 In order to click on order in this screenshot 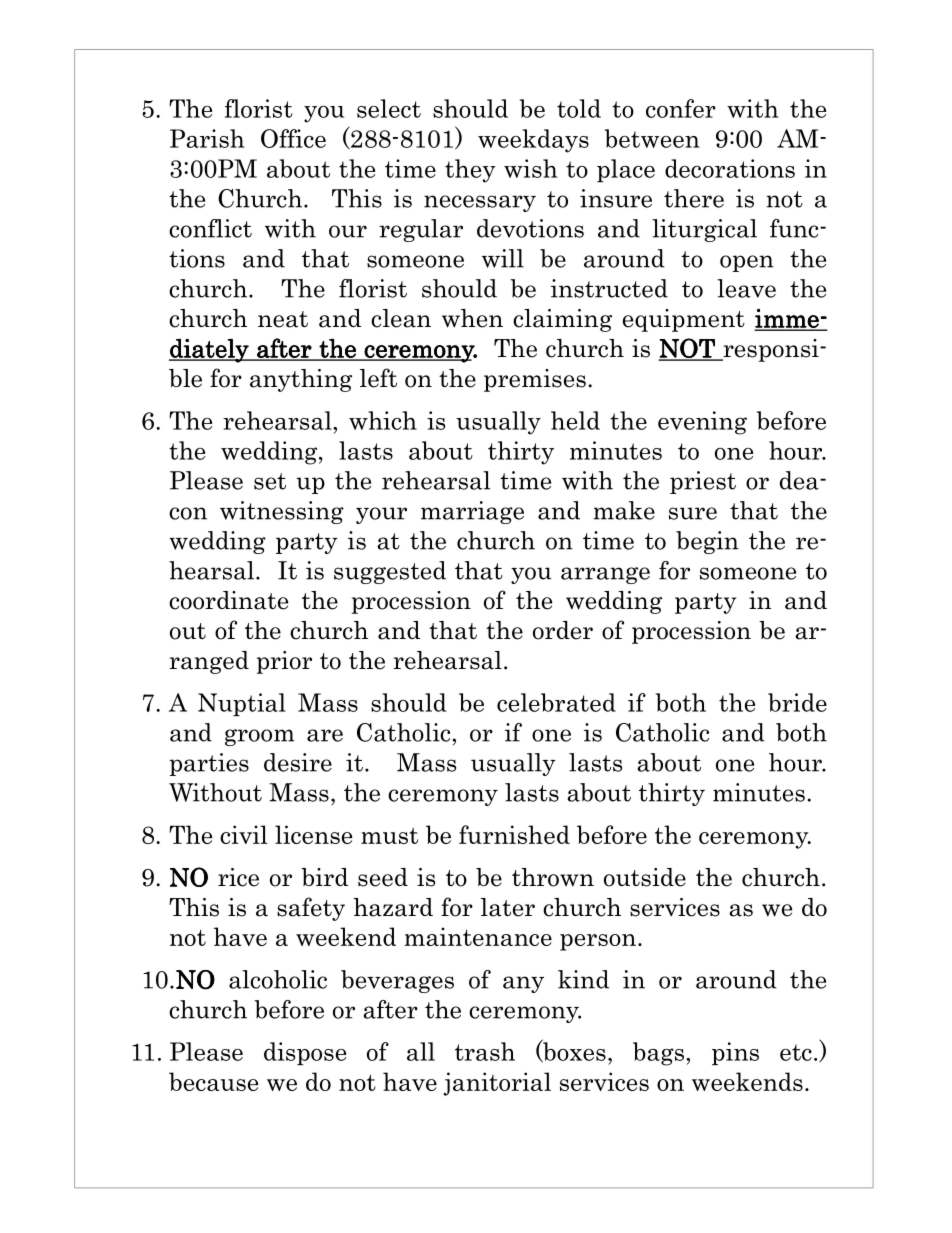, I will do `click(563, 630)`.
